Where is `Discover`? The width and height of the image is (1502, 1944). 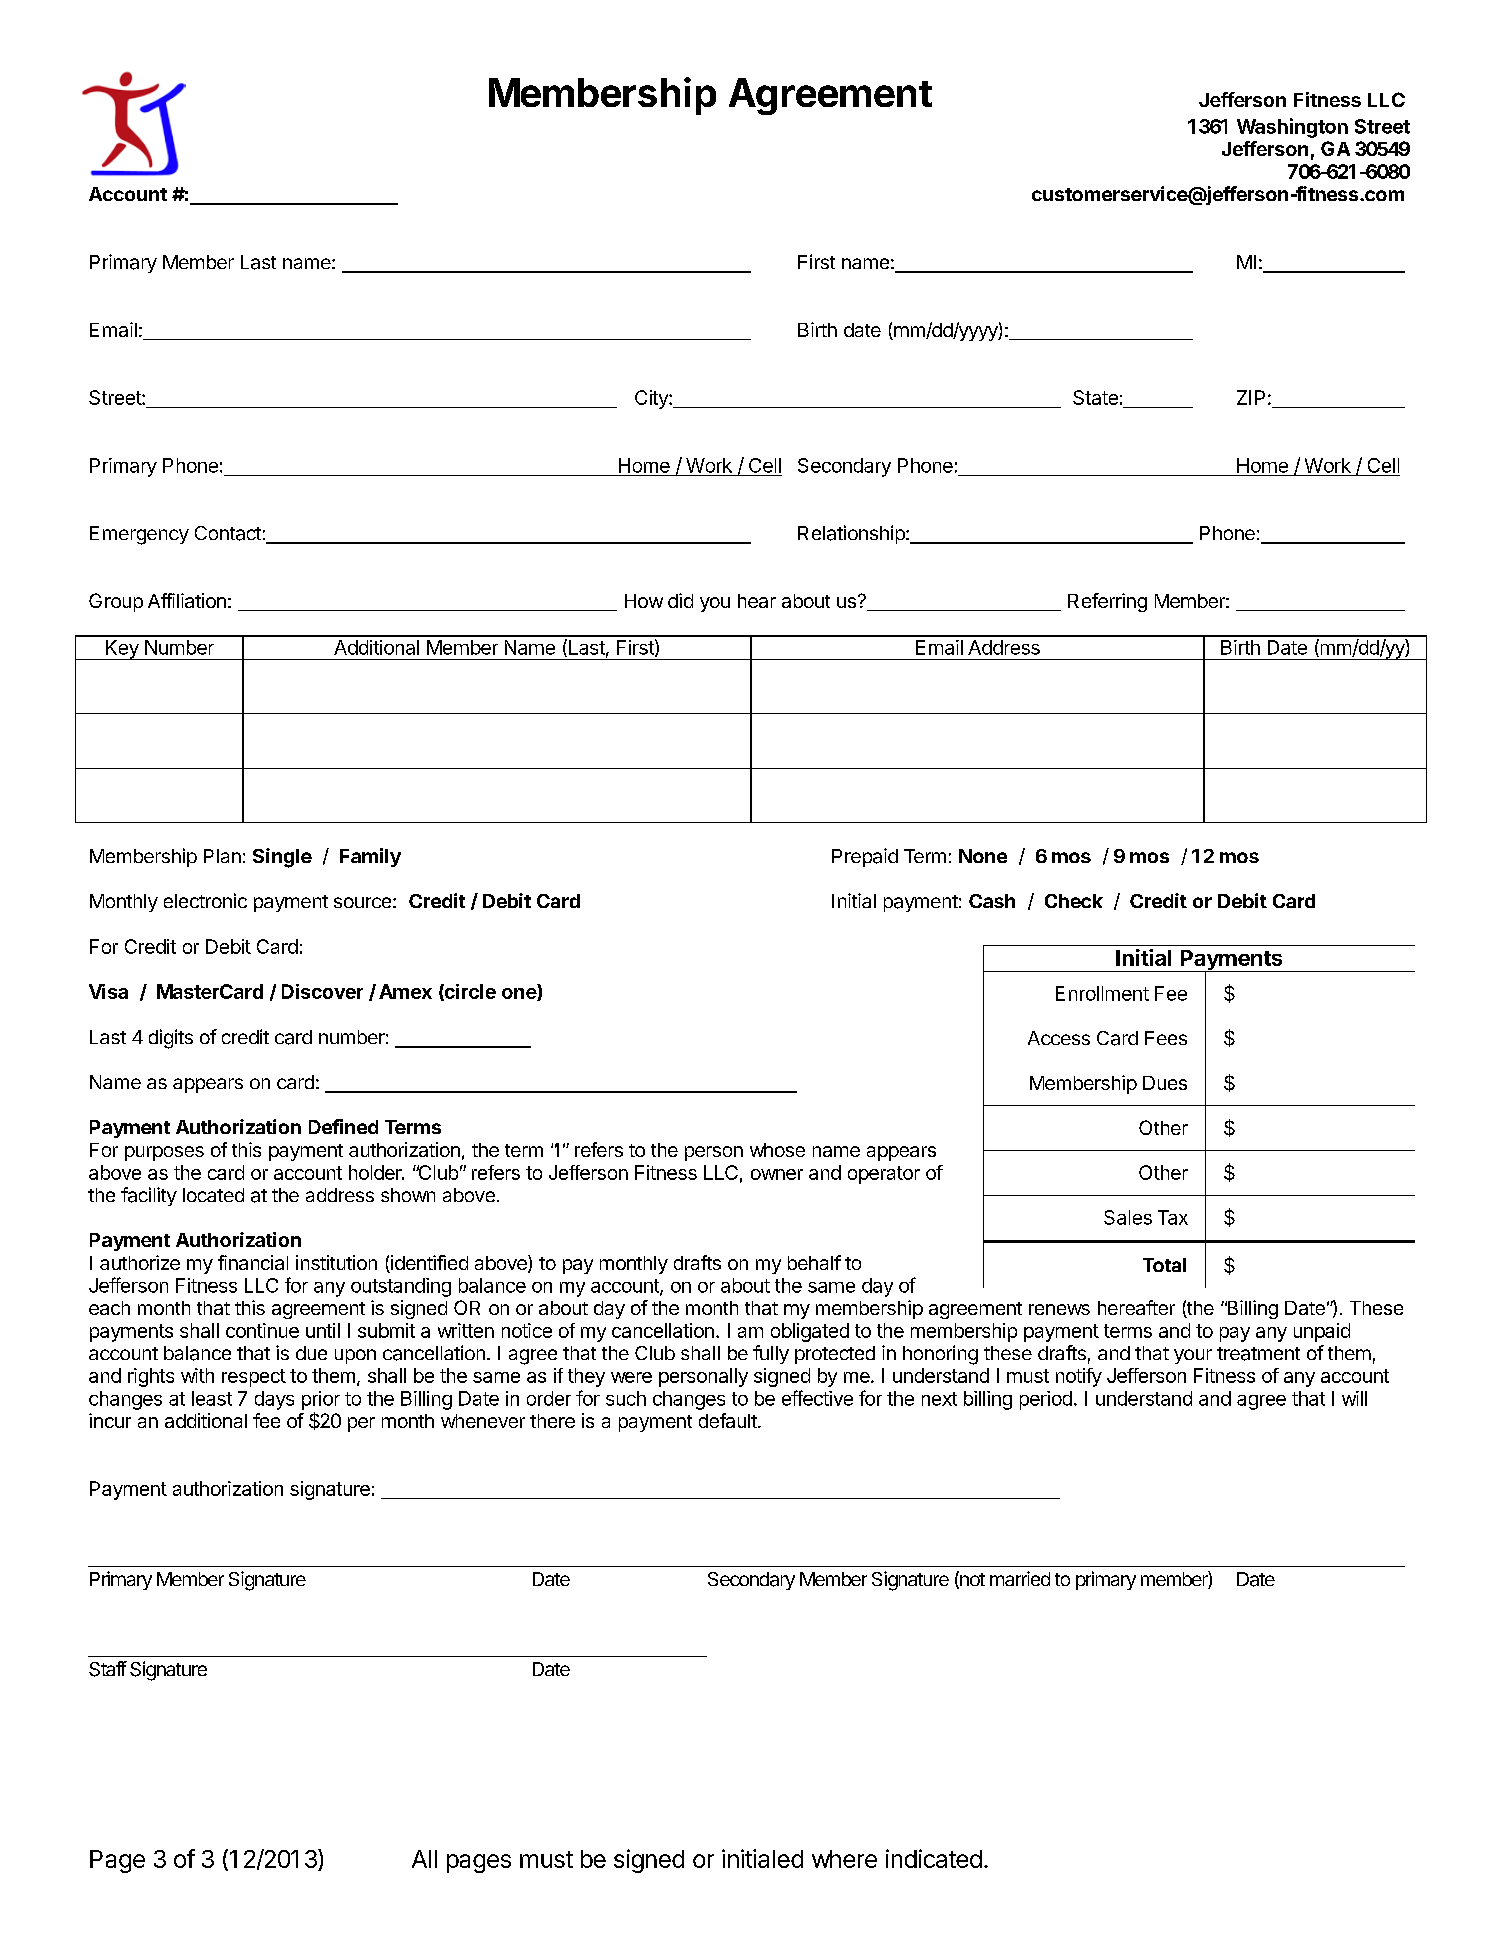 Discover is located at coordinates (322, 991).
